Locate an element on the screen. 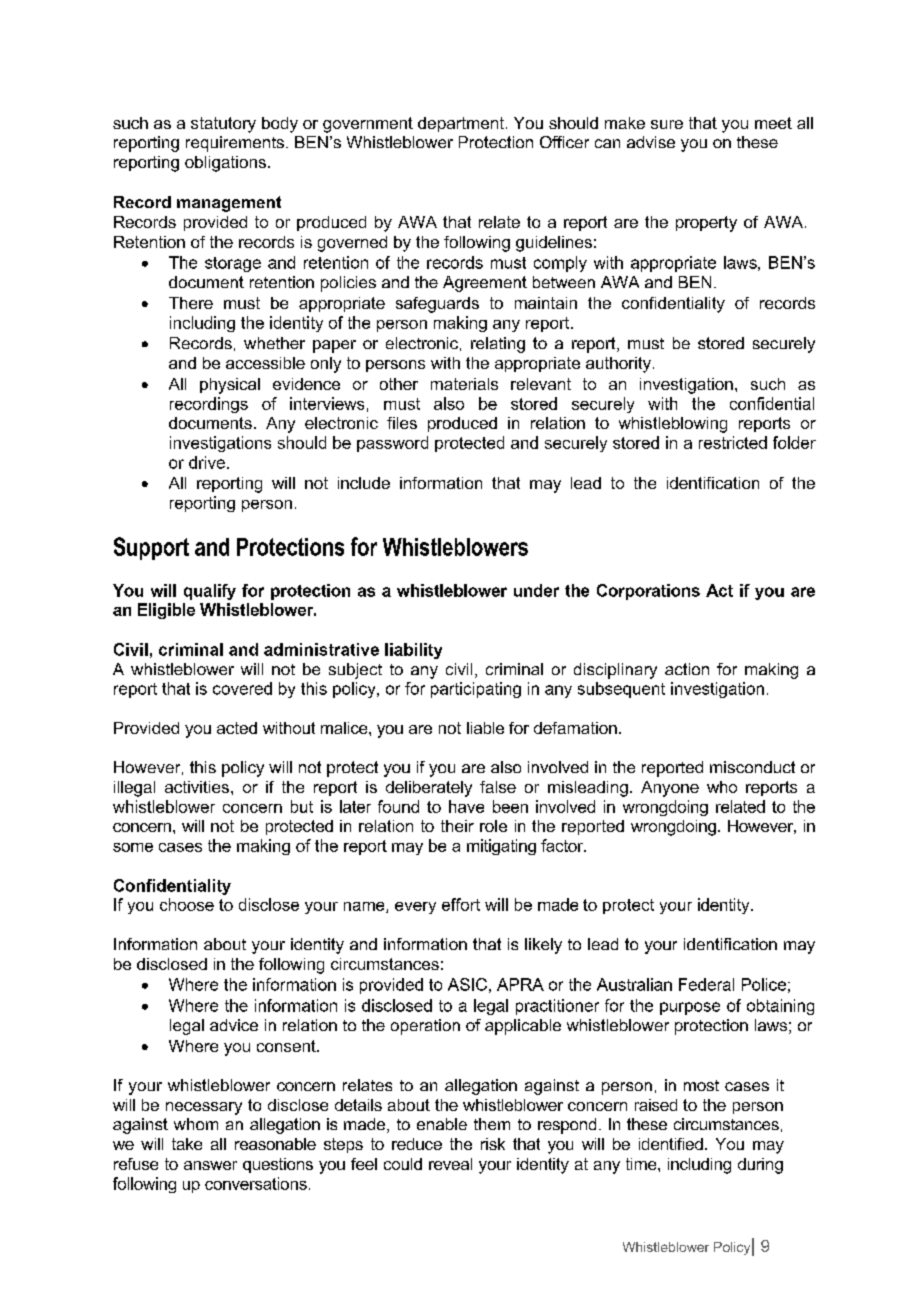 This screenshot has width=924, height=1308. reveal is located at coordinates (450, 1164).
